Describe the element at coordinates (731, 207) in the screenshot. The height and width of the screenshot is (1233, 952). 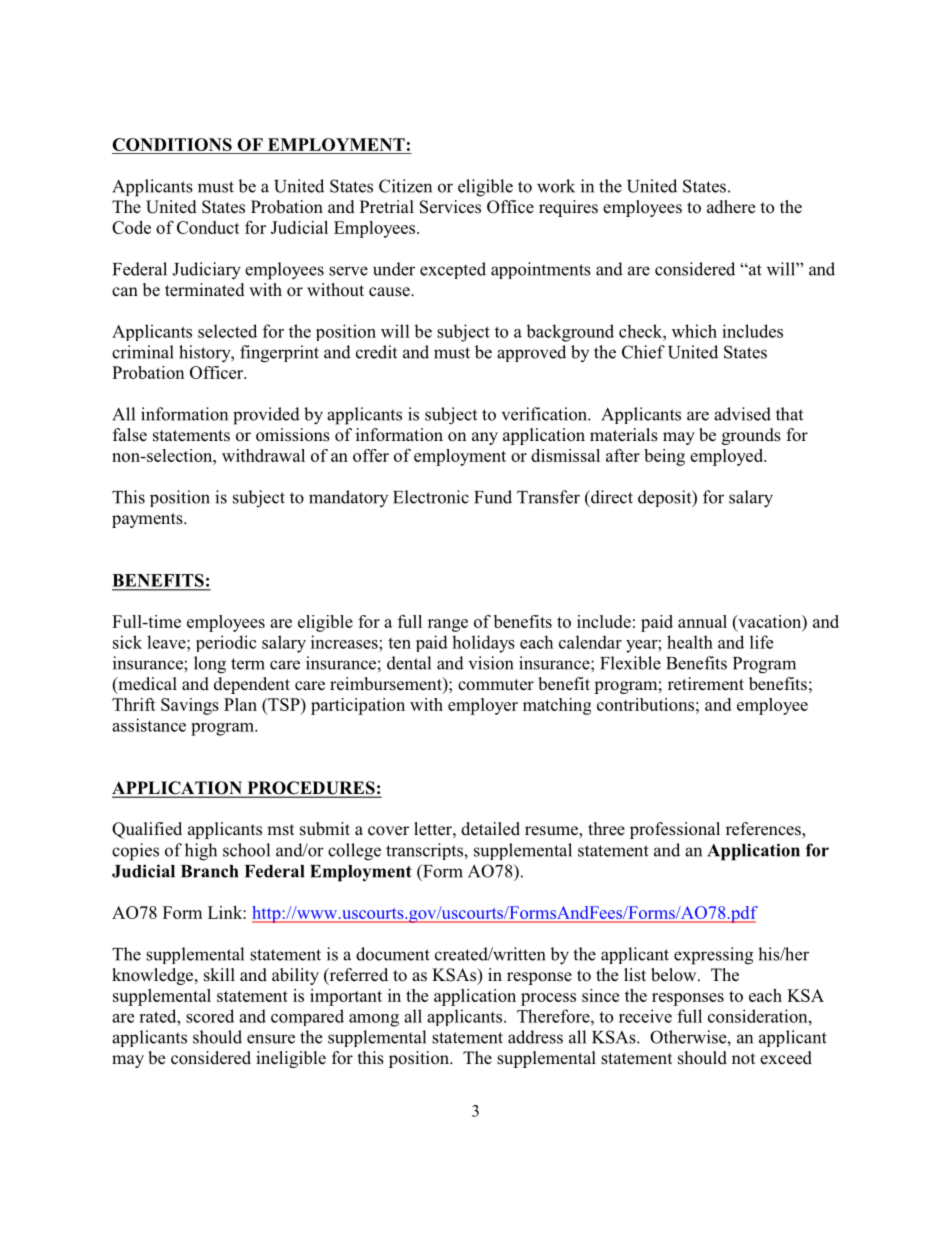
I see `adhere` at that location.
